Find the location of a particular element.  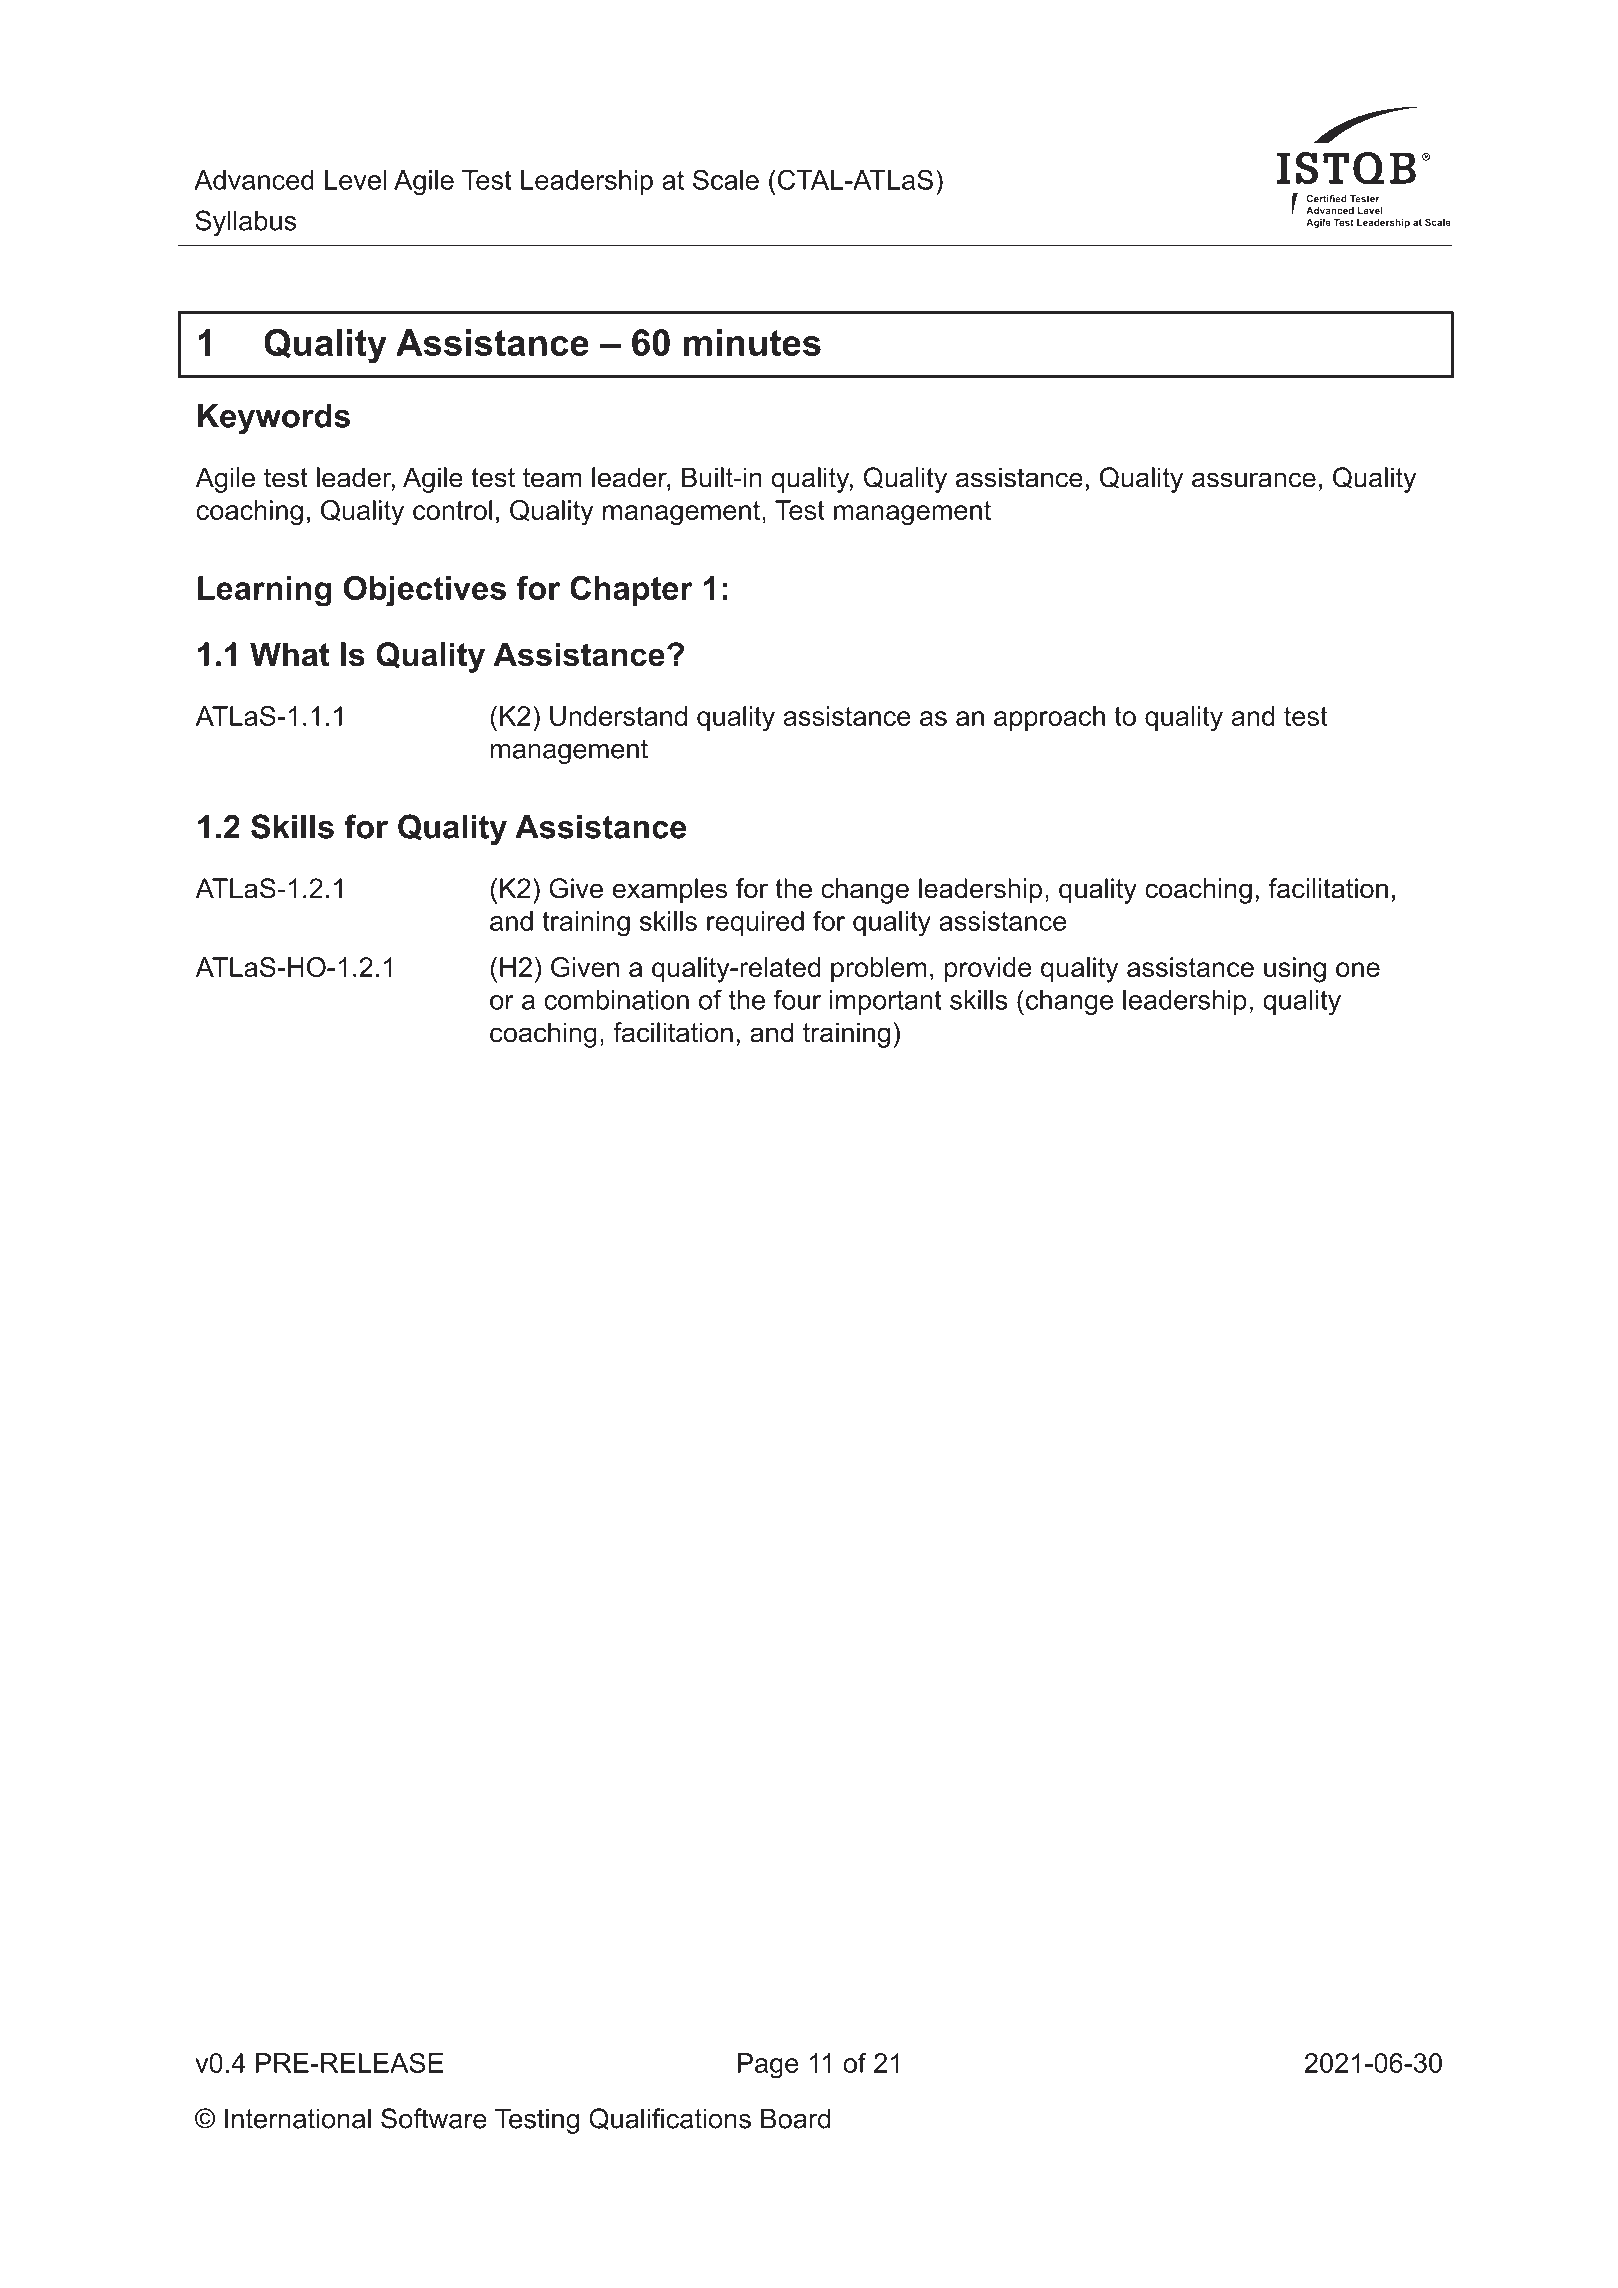

approach is located at coordinates (1049, 718).
